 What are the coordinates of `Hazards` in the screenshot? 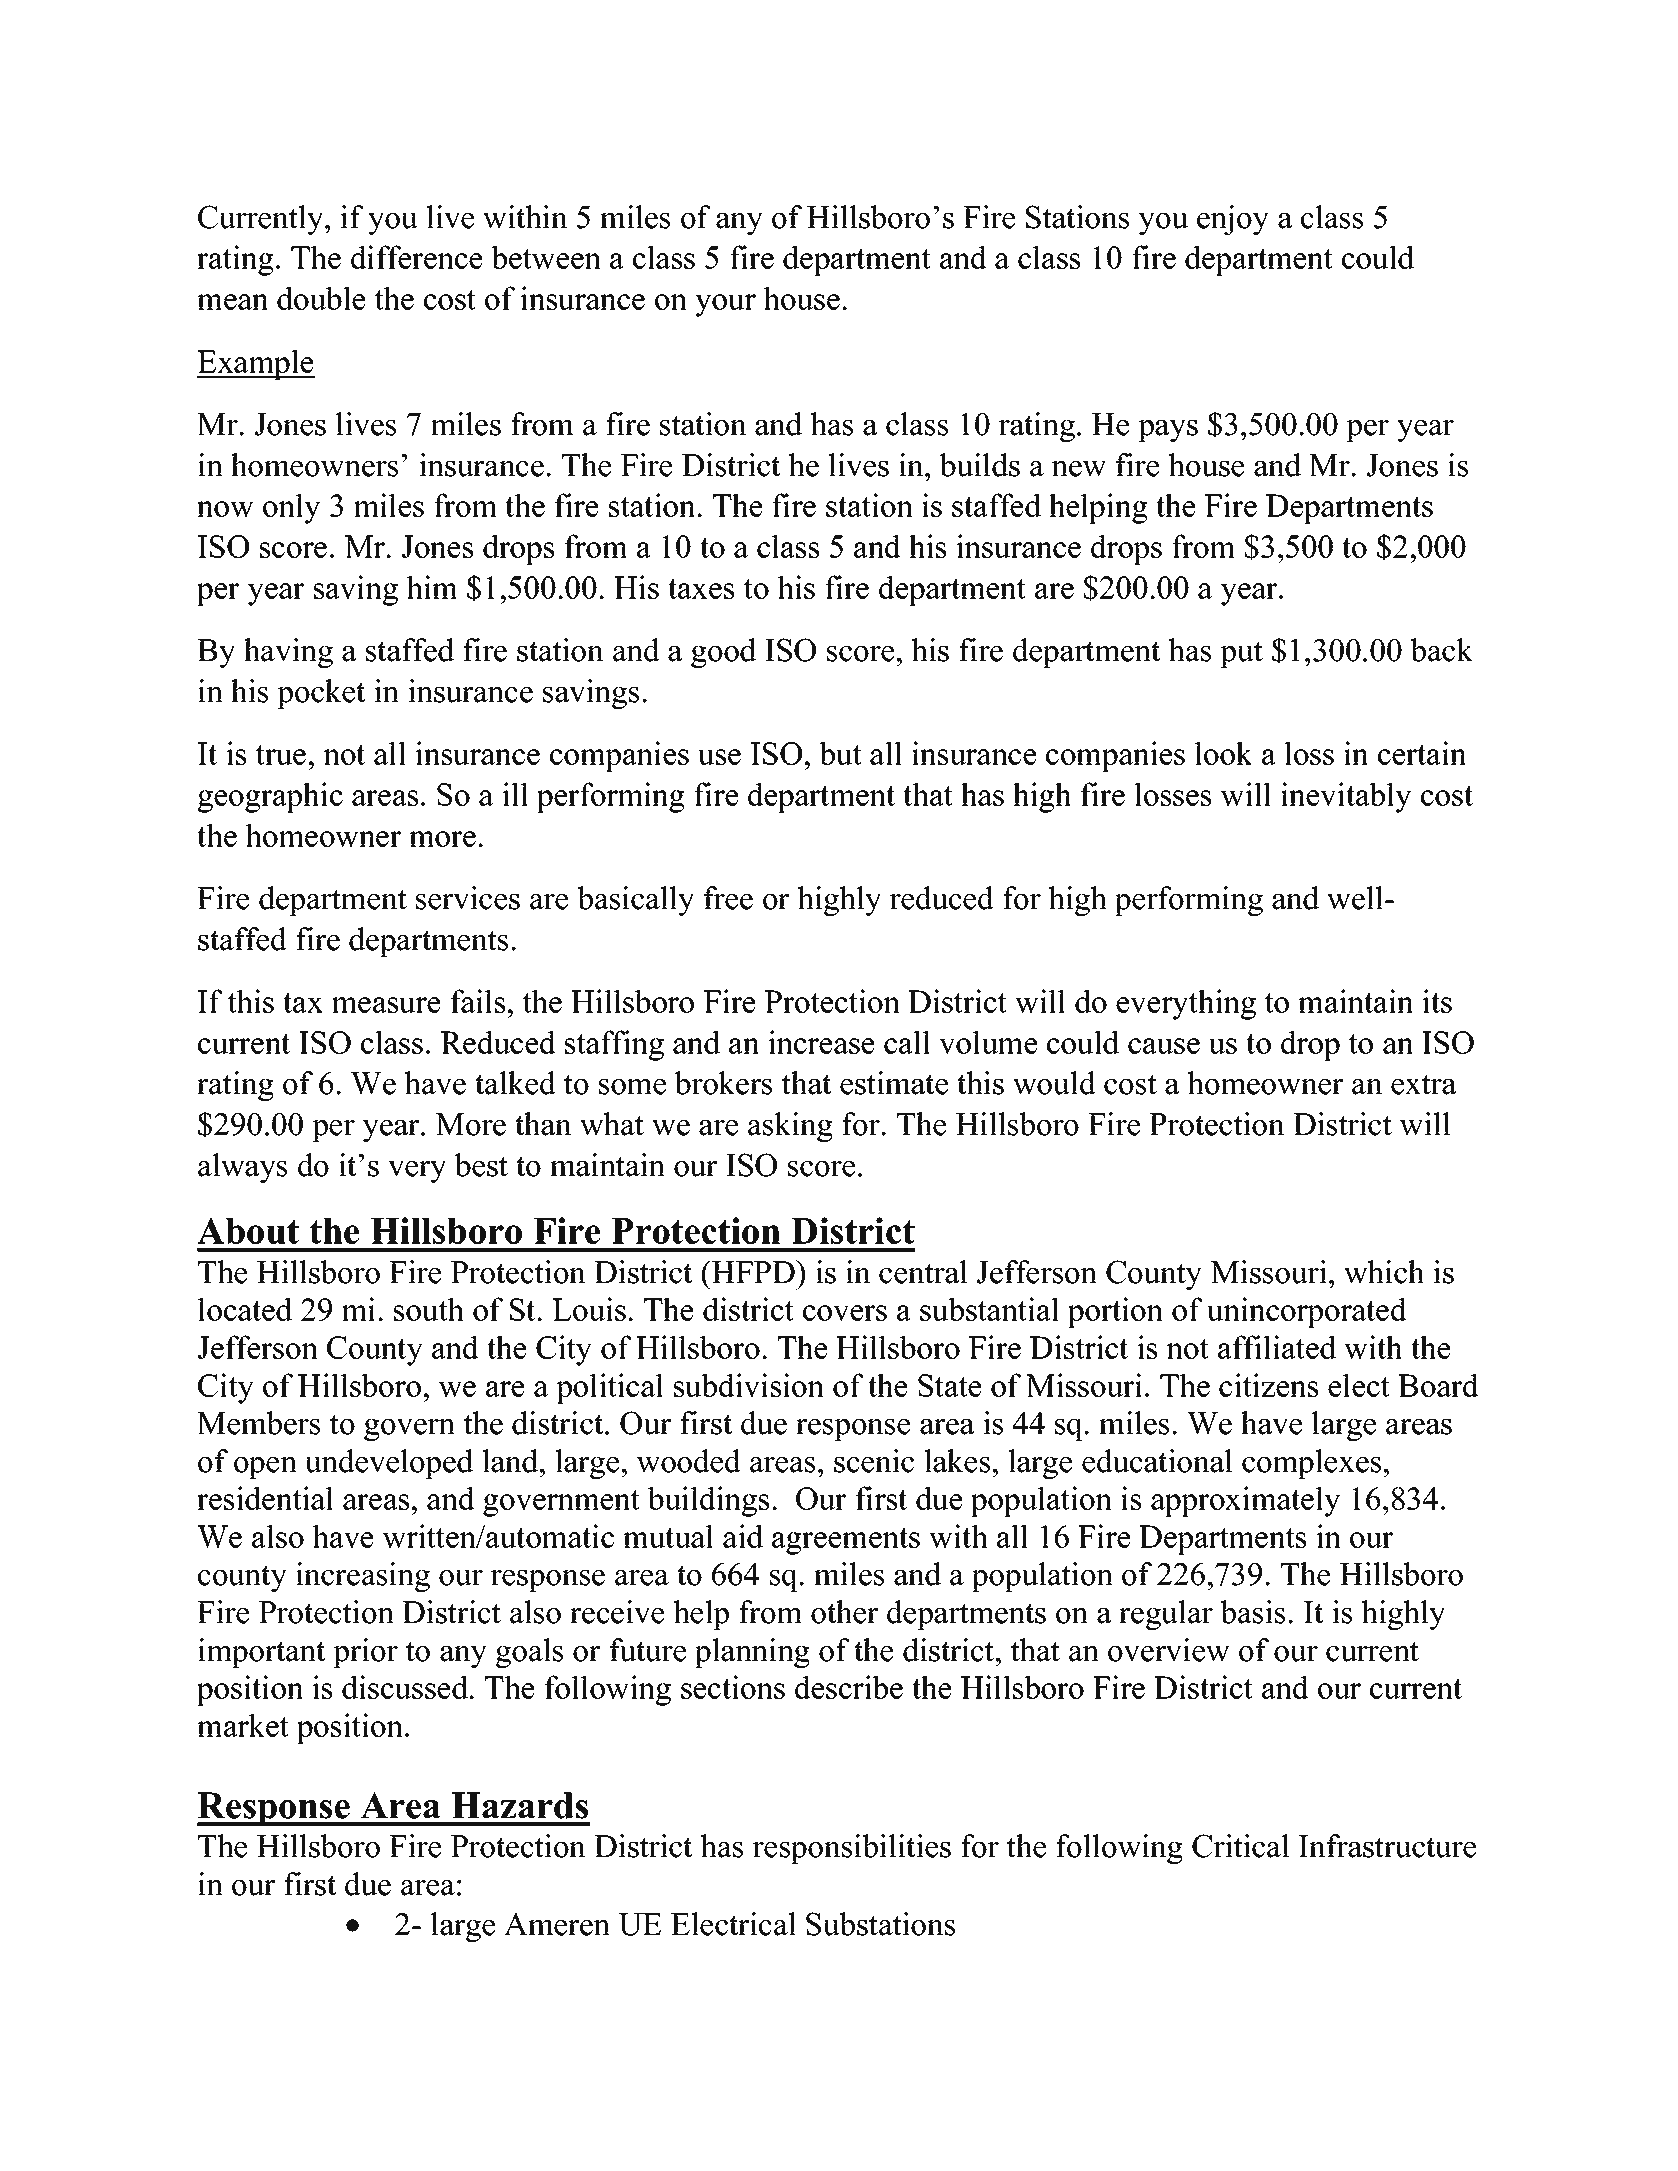 It's located at (520, 1805).
